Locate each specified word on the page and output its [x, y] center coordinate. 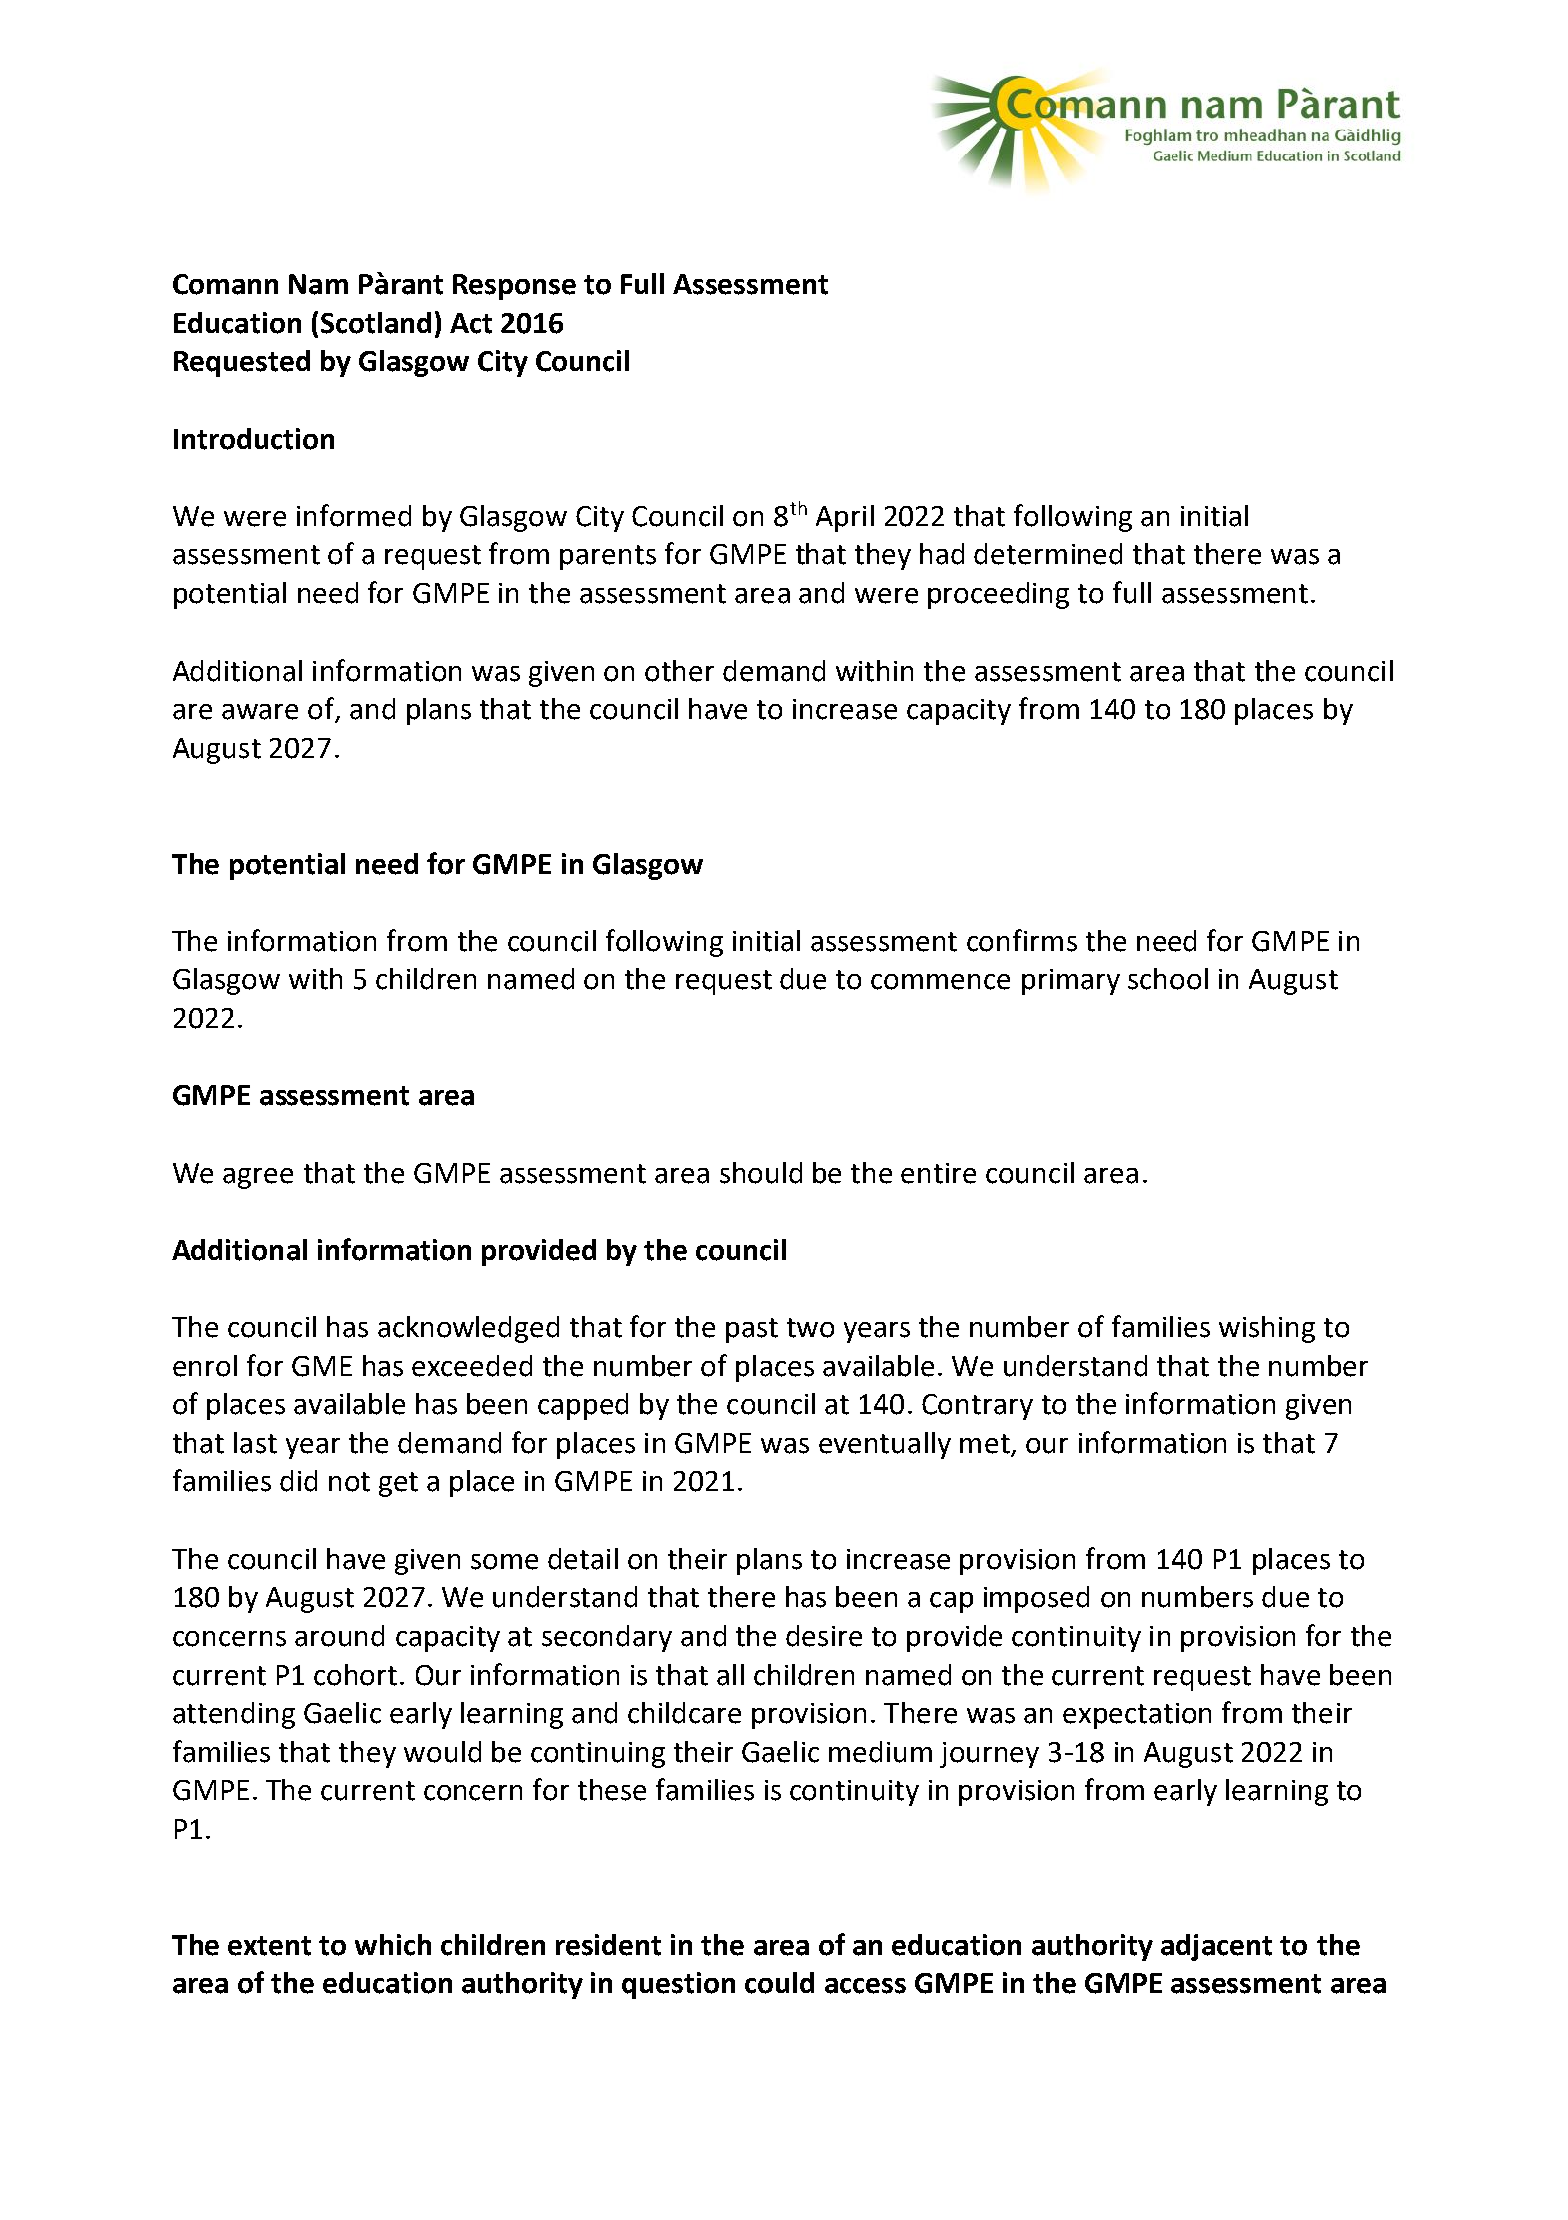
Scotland [376, 323]
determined [1048, 554]
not [349, 1482]
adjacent [1216, 1947]
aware [260, 712]
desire [824, 1636]
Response [514, 287]
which [393, 1945]
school [1168, 979]
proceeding [998, 595]
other [679, 671]
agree [258, 1178]
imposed [1036, 1599]
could [779, 1983]
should [761, 1173]
